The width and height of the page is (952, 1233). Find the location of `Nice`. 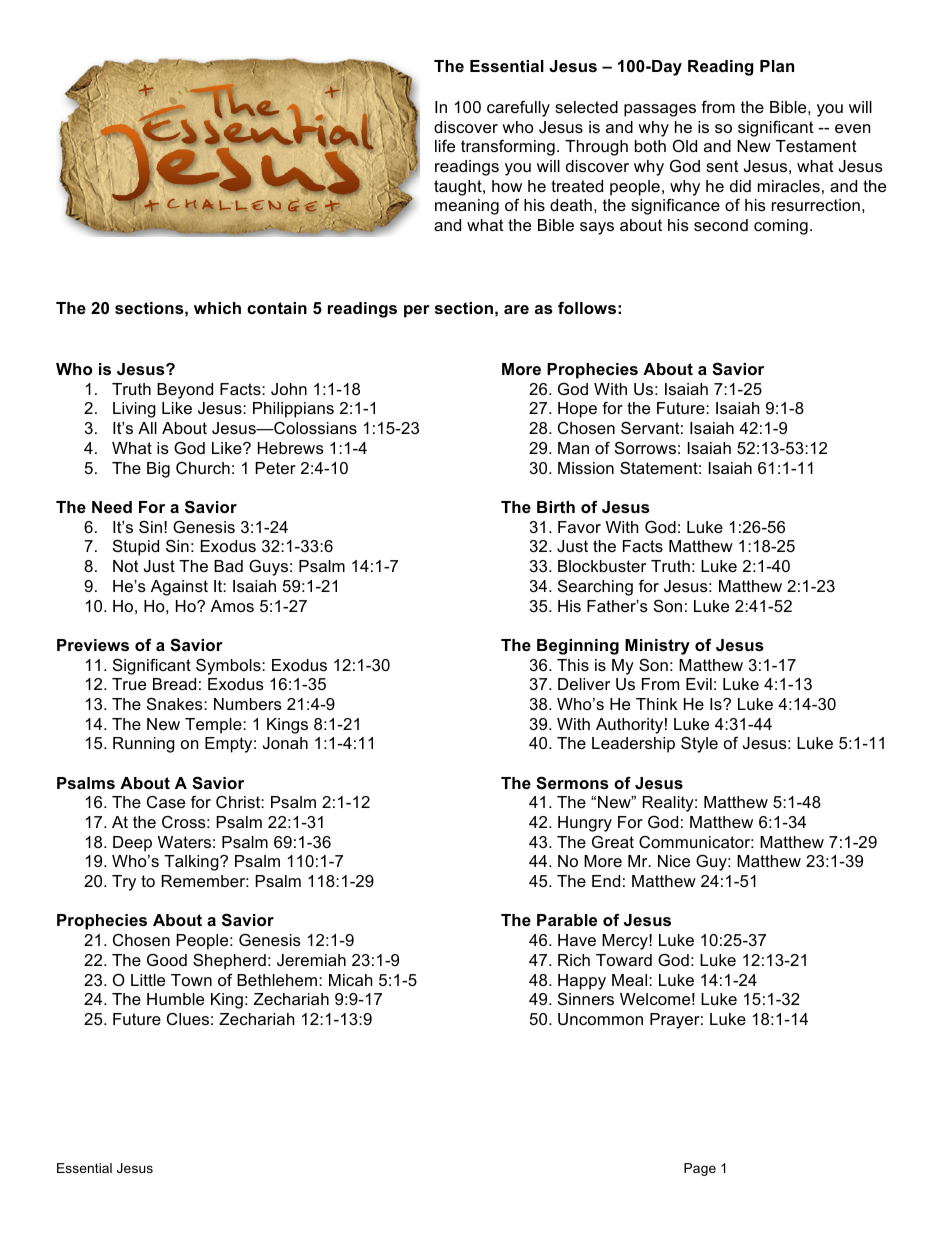

Nice is located at coordinates (674, 861).
